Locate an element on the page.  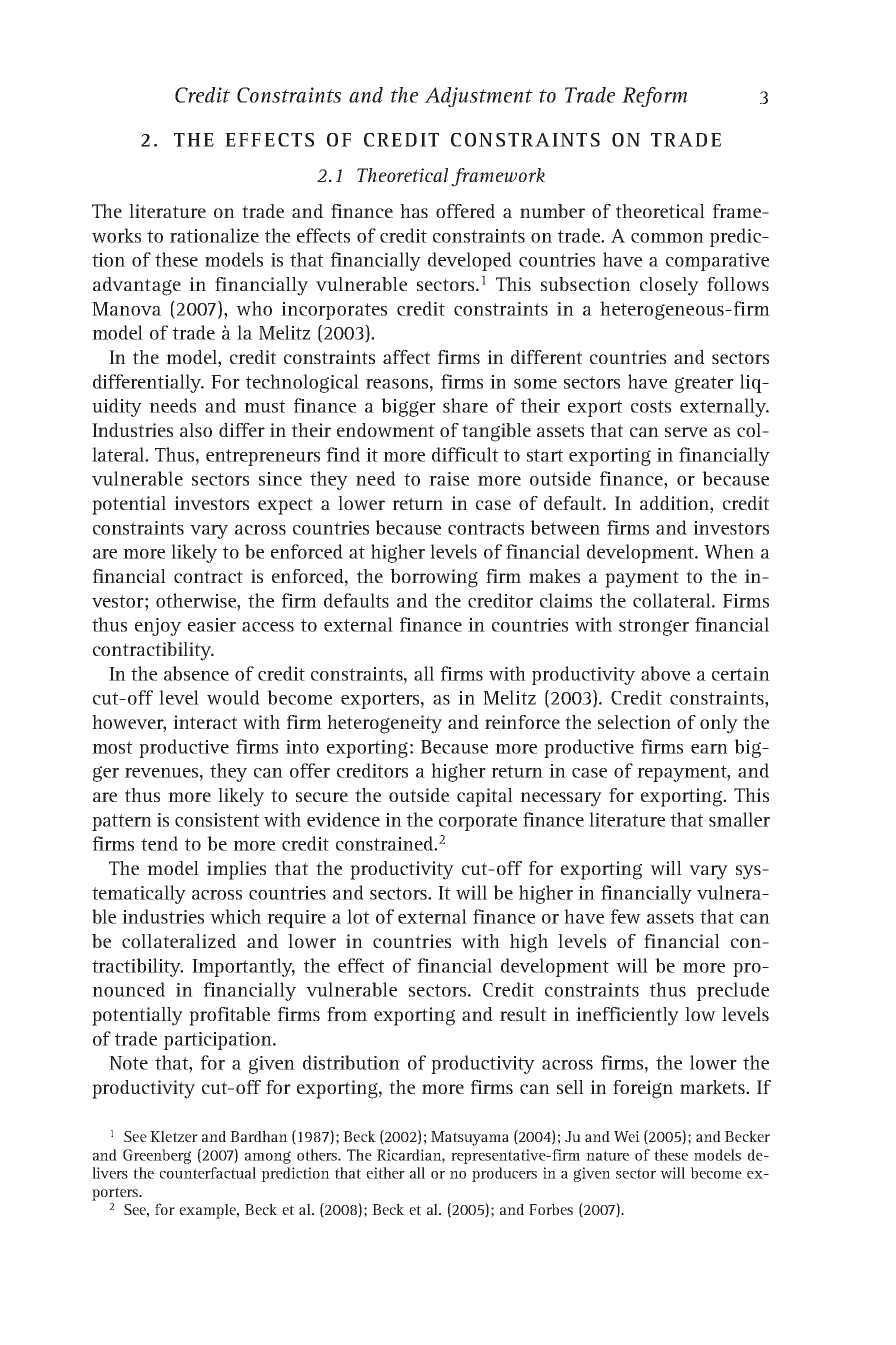
Reform is located at coordinates (655, 97).
